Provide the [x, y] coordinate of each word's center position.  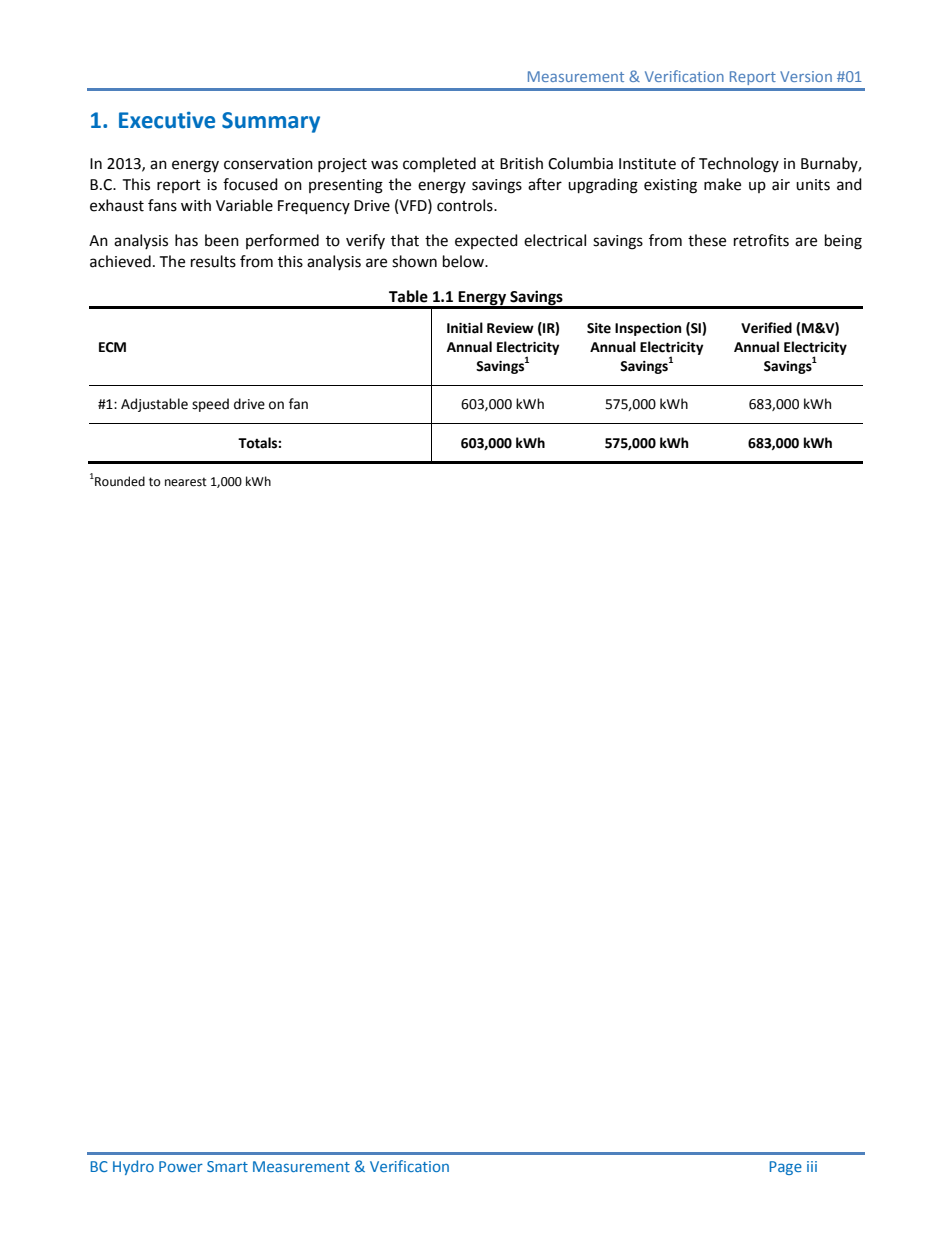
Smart [227, 1166]
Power [181, 1166]
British [521, 163]
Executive [167, 120]
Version [806, 76]
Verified [766, 328]
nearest [186, 482]
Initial [465, 328]
